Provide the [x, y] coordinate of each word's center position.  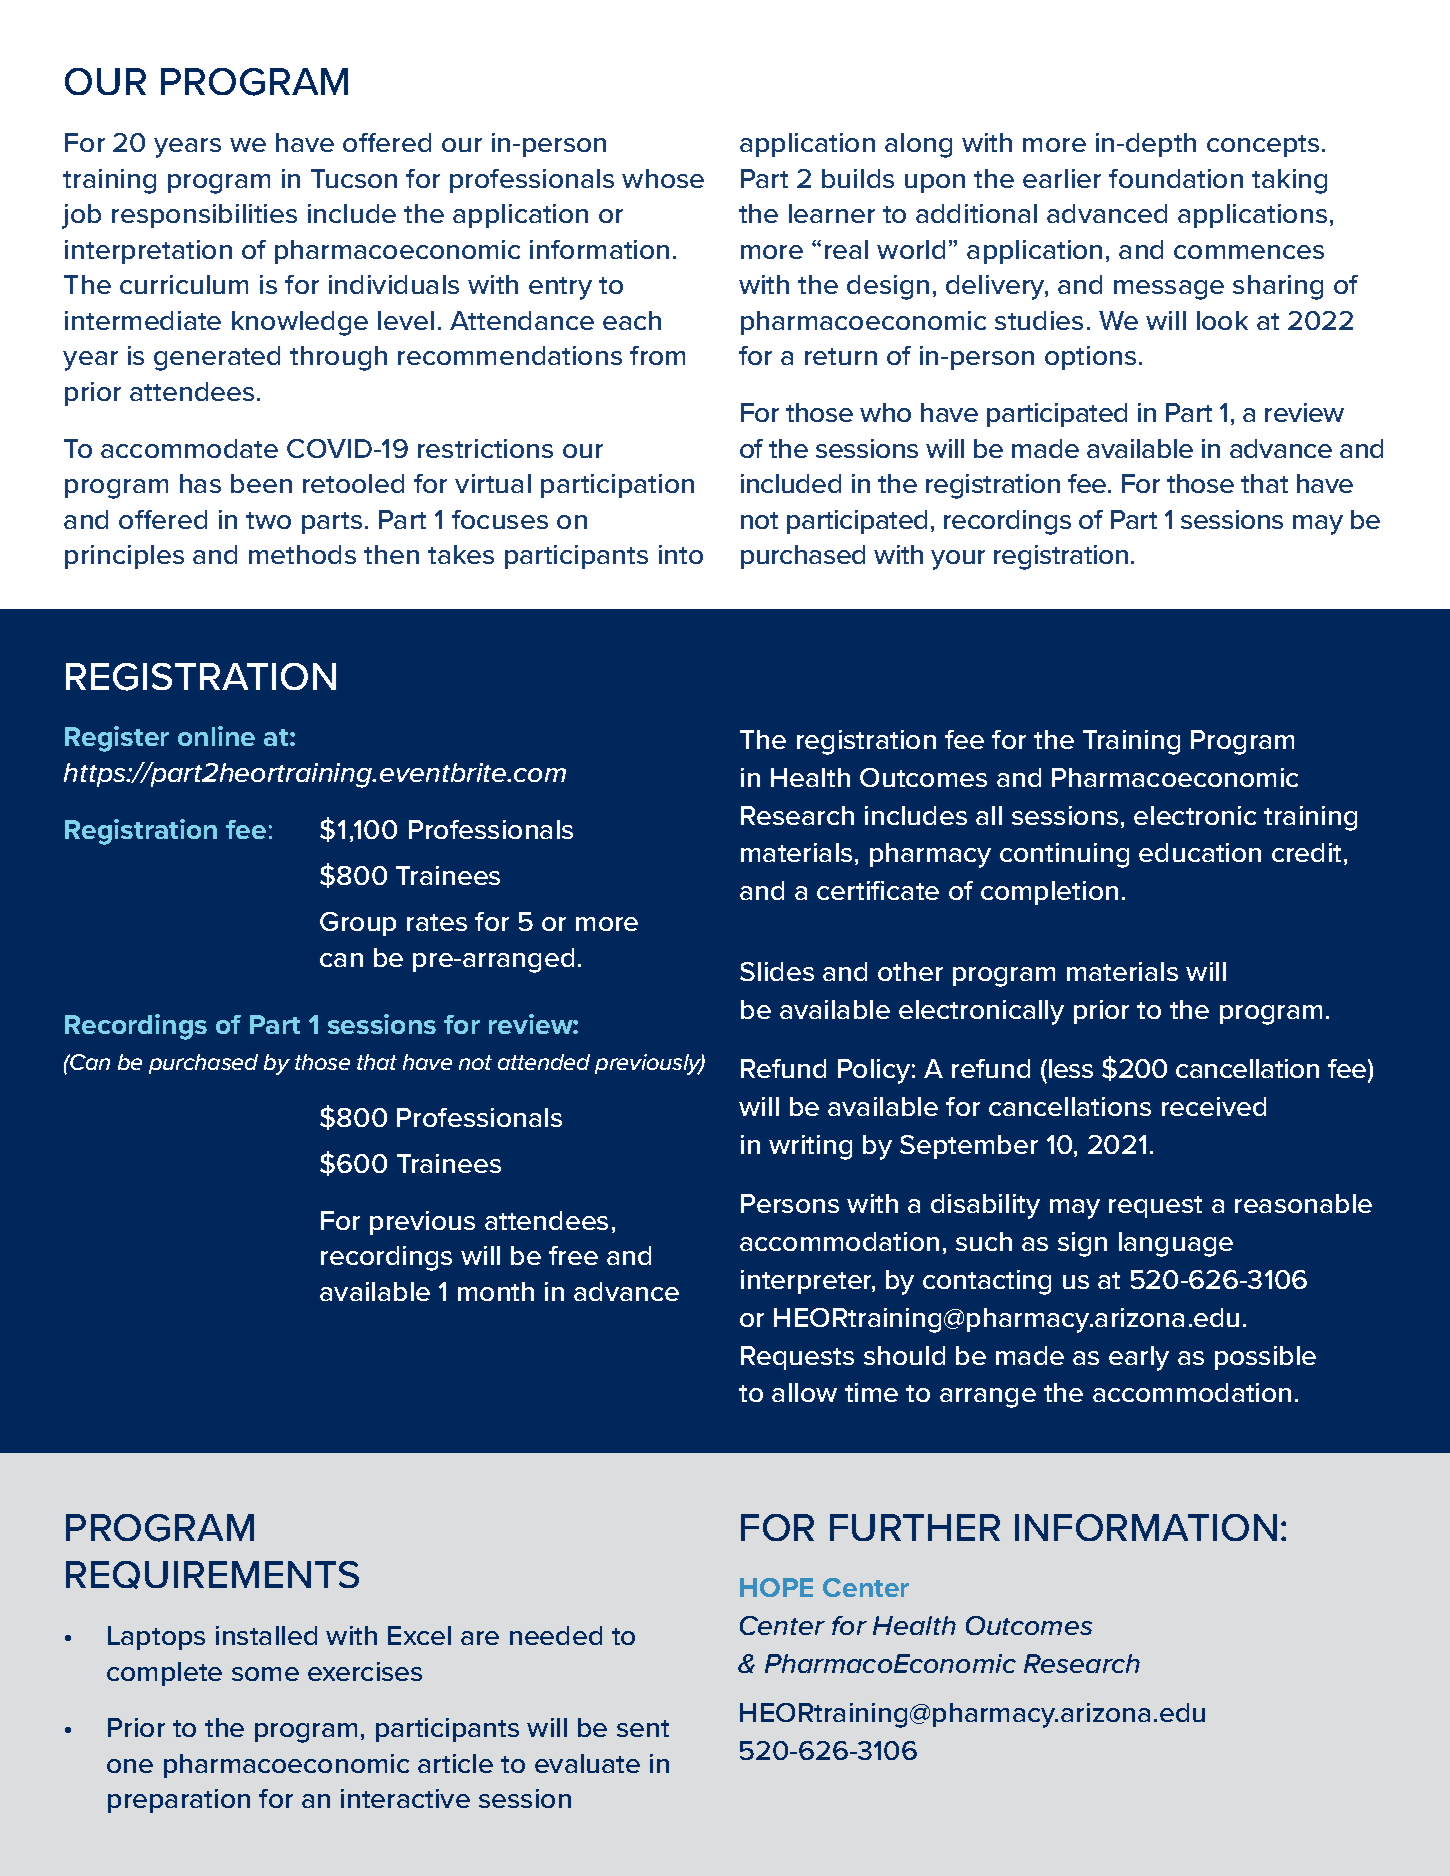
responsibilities [204, 216]
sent [643, 1728]
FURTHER [915, 1527]
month [496, 1291]
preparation [179, 1801]
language [1176, 1244]
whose [663, 178]
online [216, 736]
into [681, 554]
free [573, 1255]
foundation [1176, 178]
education [1200, 852]
